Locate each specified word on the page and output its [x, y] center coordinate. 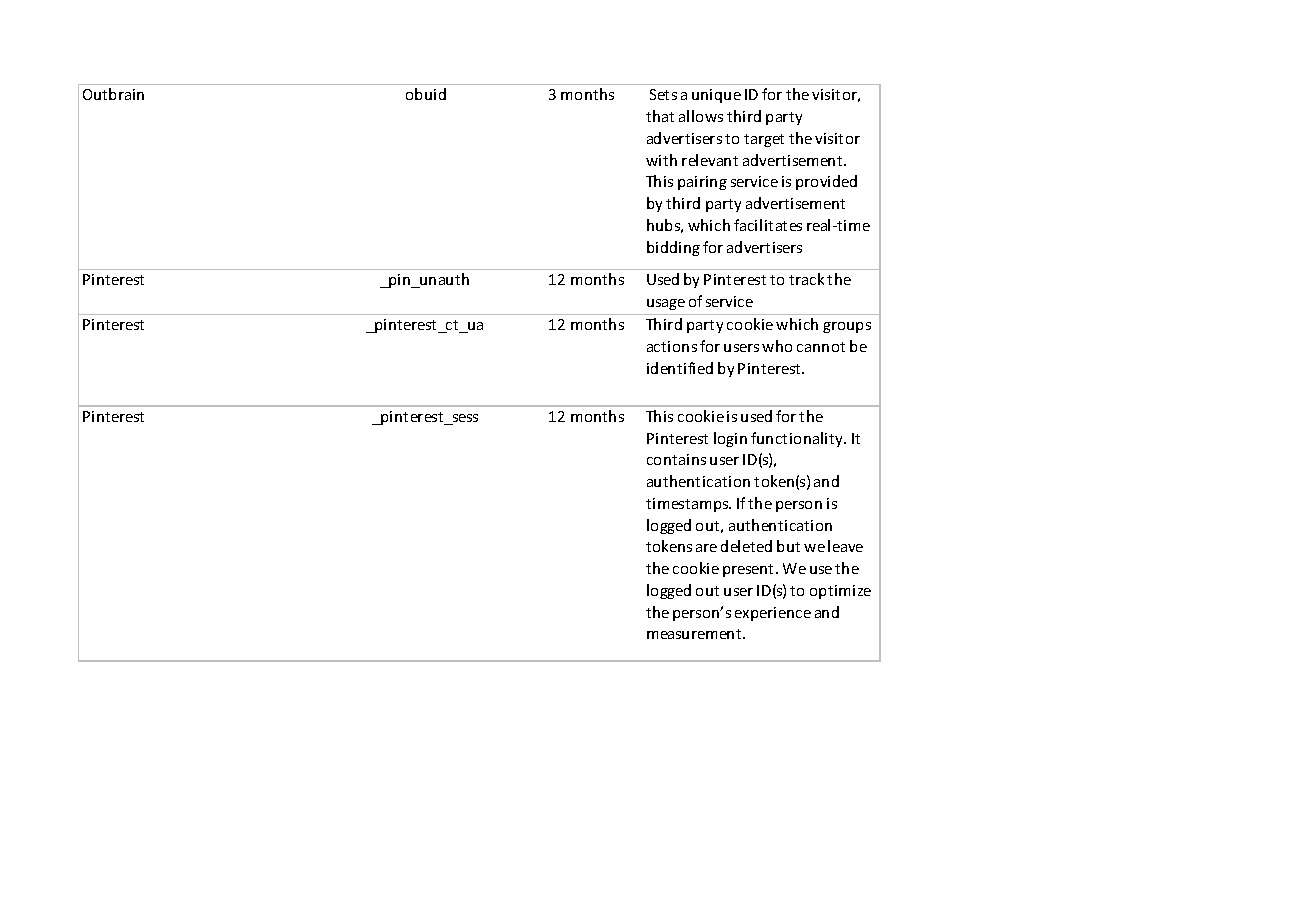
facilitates [768, 225]
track [806, 279]
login [730, 439]
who [777, 346]
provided [826, 182]
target [764, 140]
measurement [695, 634]
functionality [798, 439]
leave [845, 546]
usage [666, 304]
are [706, 548]
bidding [673, 248]
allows [701, 116]
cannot [821, 347]
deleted [746, 546]
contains [676, 459]
